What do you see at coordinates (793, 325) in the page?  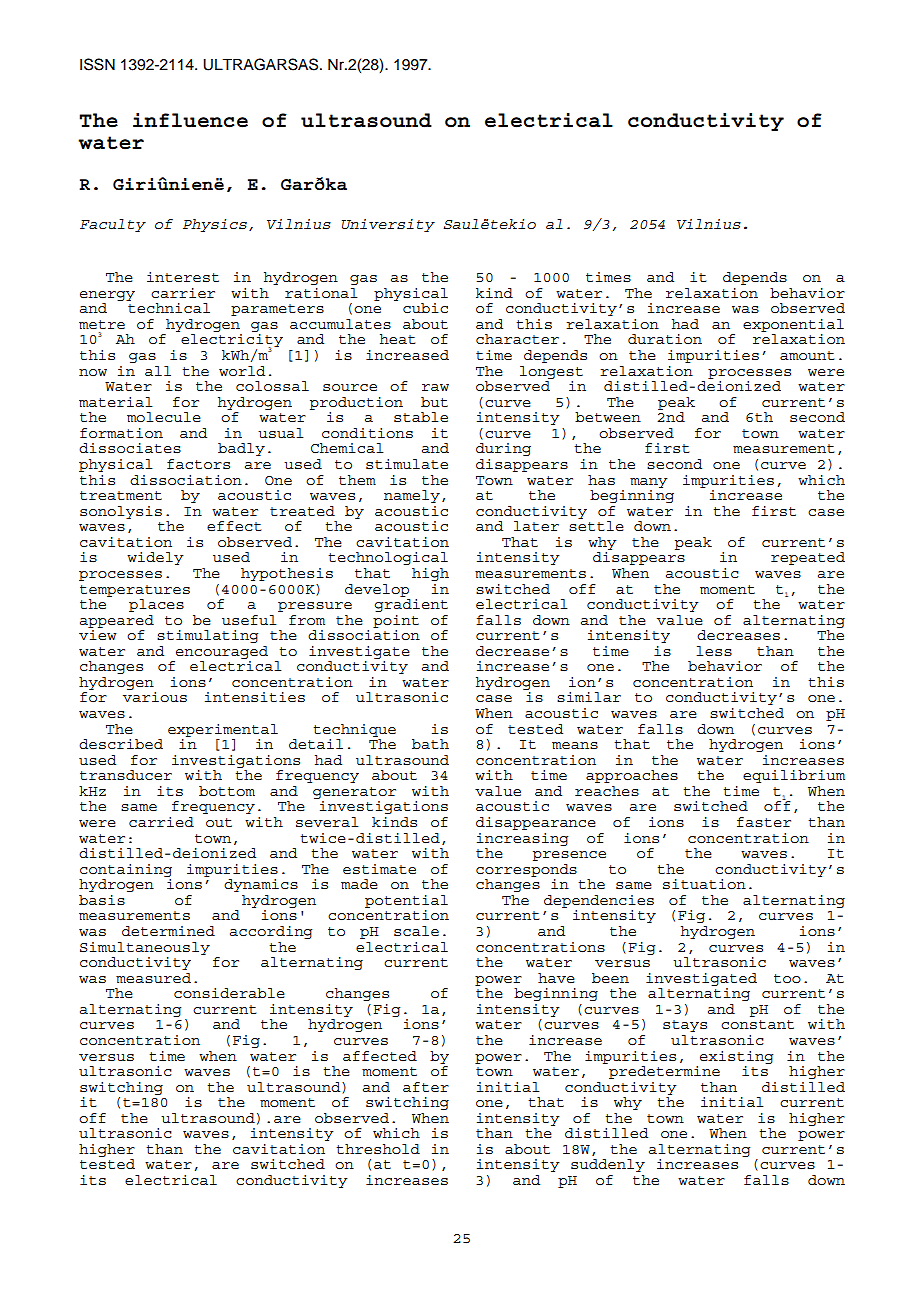 I see `exponential` at bounding box center [793, 325].
